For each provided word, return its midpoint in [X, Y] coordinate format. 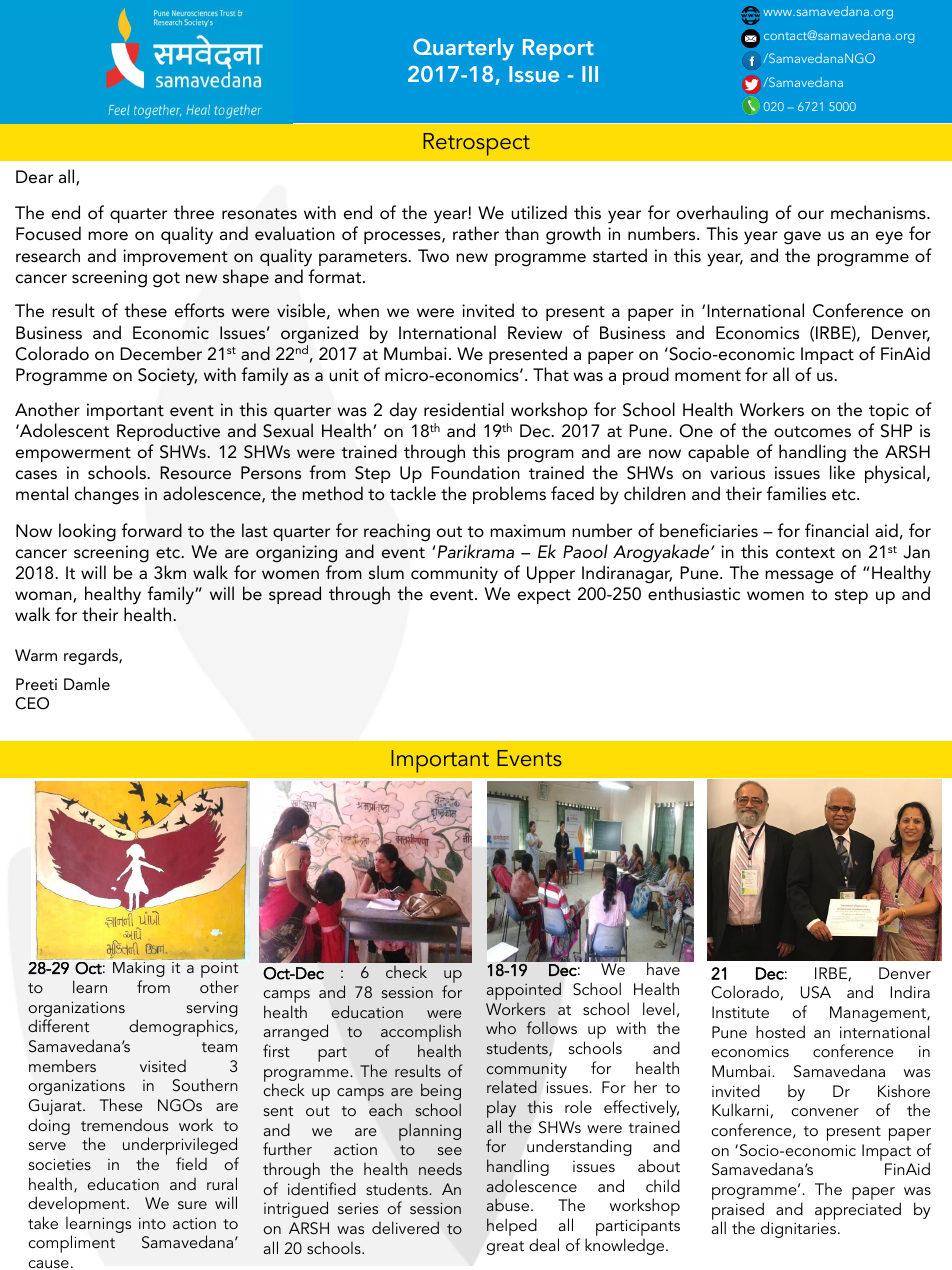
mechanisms [879, 212]
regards [92, 656]
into [152, 1223]
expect [544, 596]
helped [512, 1228]
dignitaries [798, 1229]
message [799, 577]
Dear [34, 176]
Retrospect [476, 144]
